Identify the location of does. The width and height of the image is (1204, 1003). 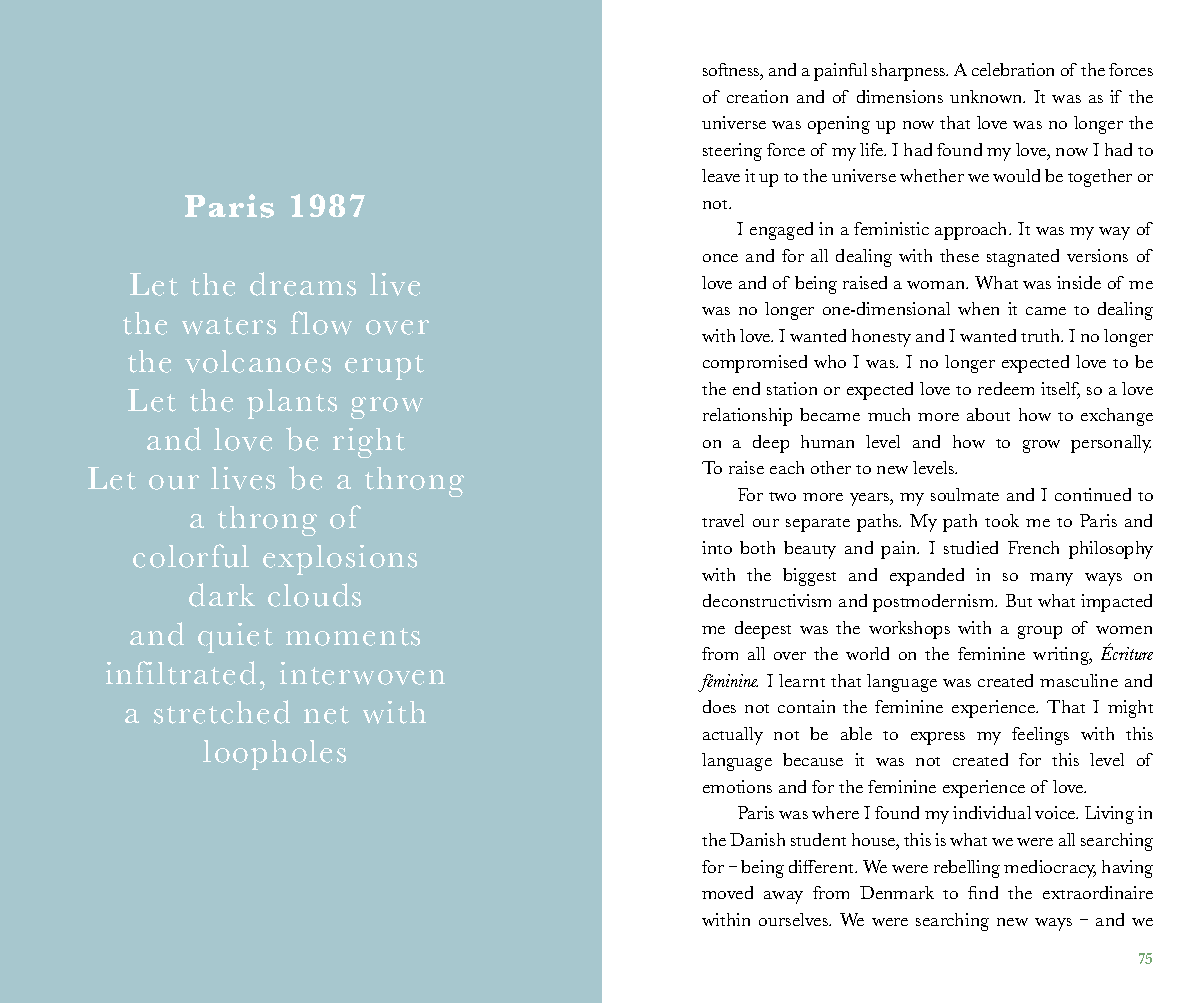
(719, 706).
